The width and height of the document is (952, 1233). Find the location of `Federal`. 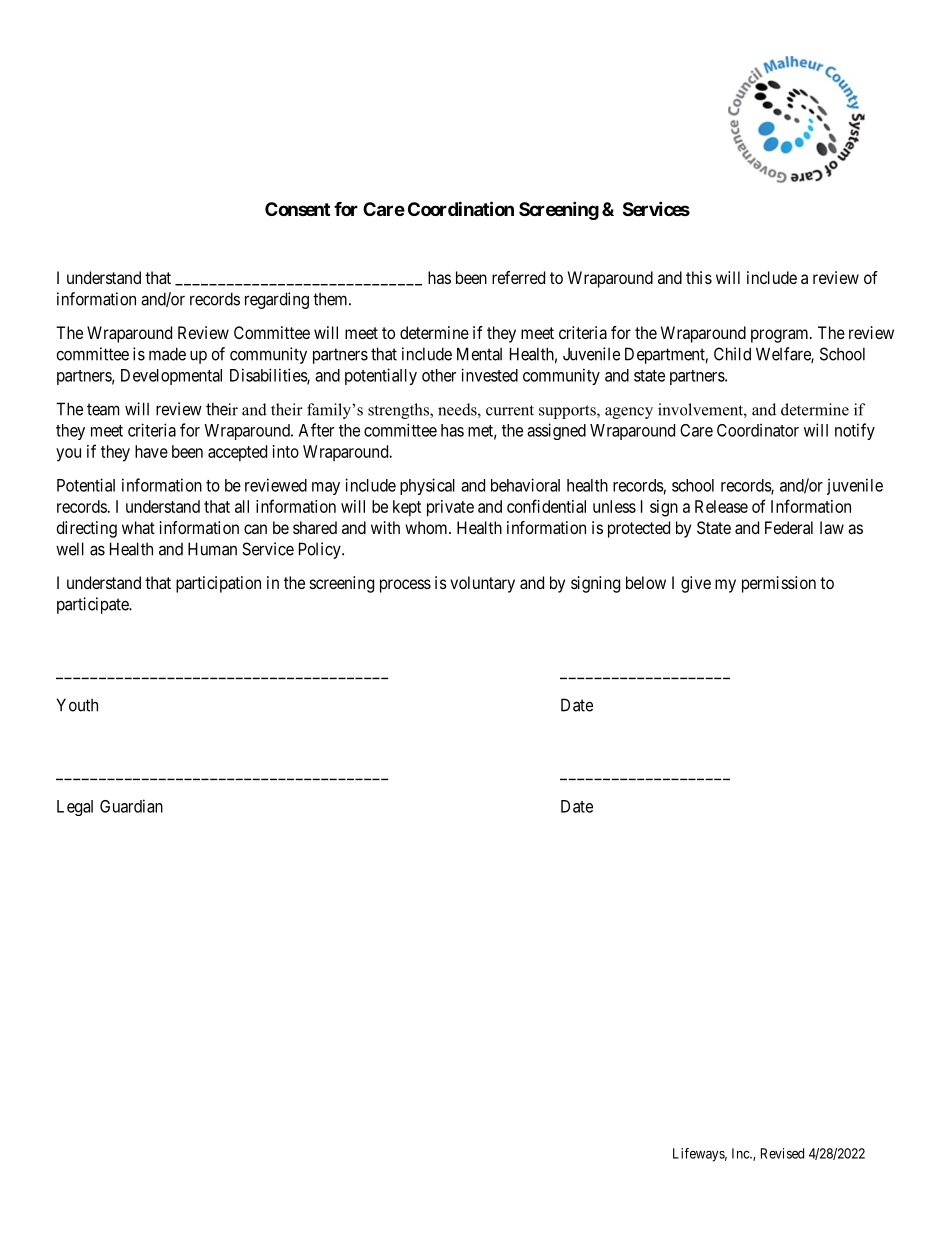

Federal is located at coordinates (789, 527).
